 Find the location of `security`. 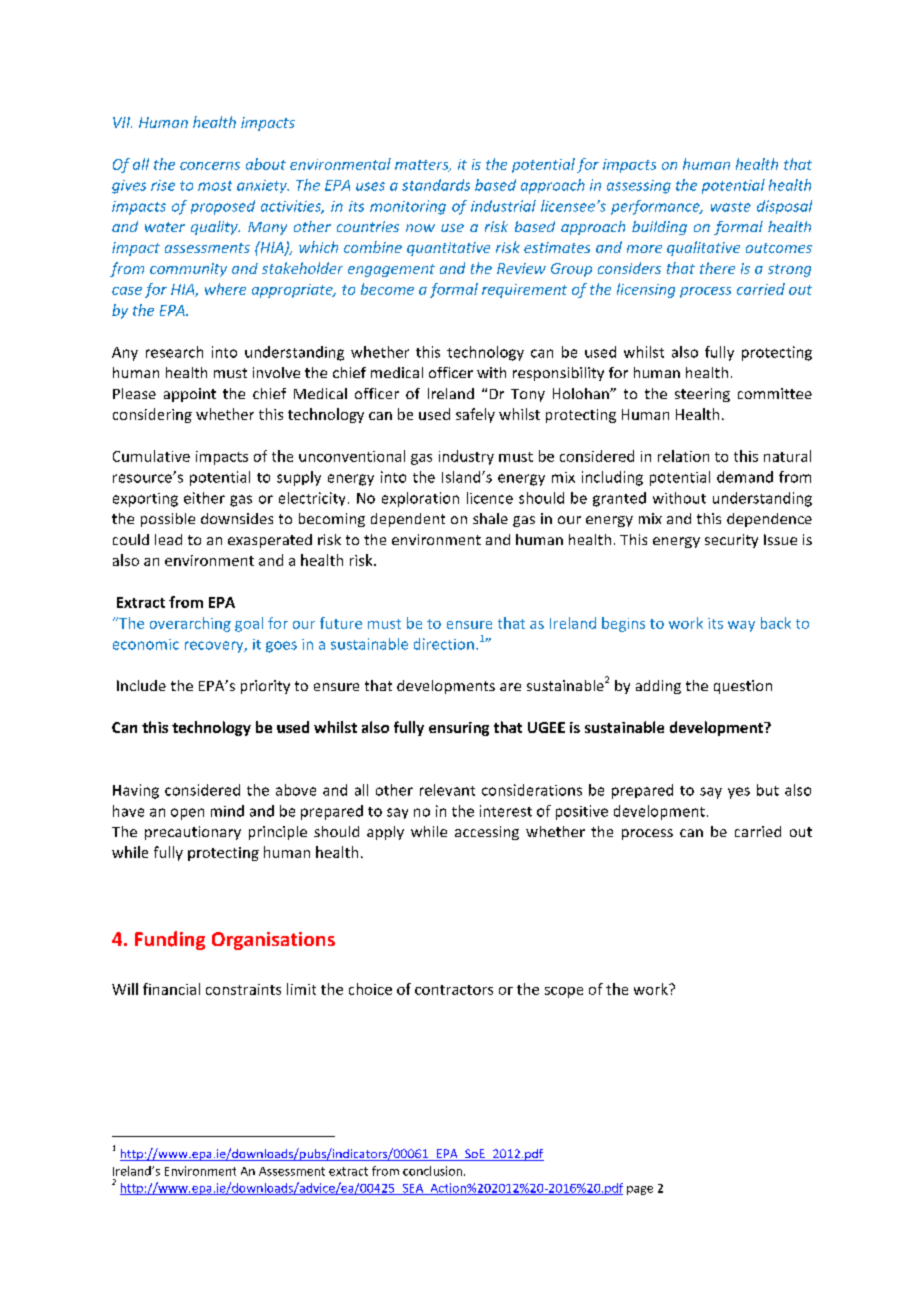

security is located at coordinates (731, 541).
